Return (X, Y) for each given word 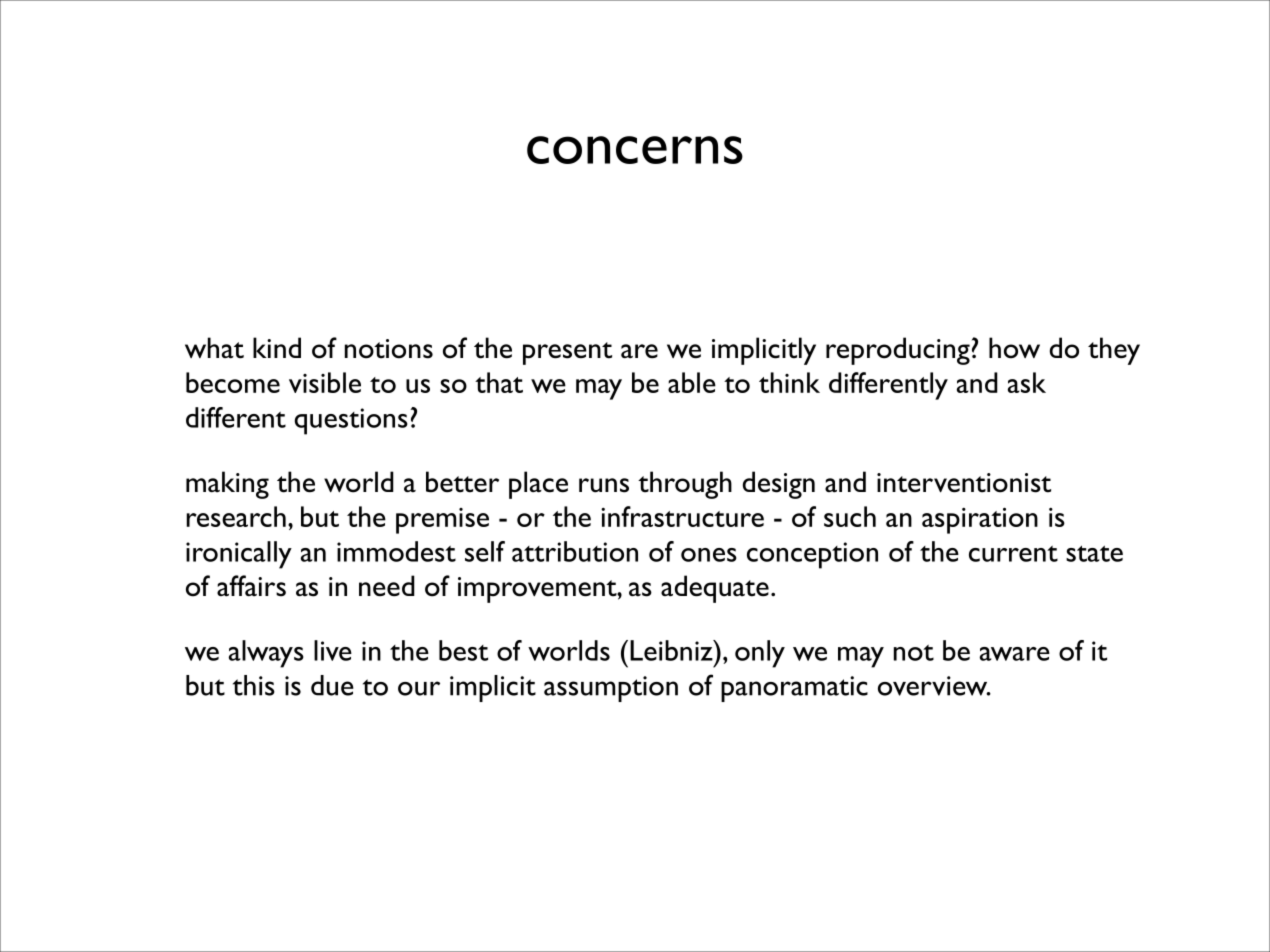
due (332, 685)
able (692, 382)
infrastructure (682, 516)
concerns (635, 150)
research (236, 516)
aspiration (980, 520)
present (567, 353)
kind (277, 347)
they (1114, 351)
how (1014, 348)
